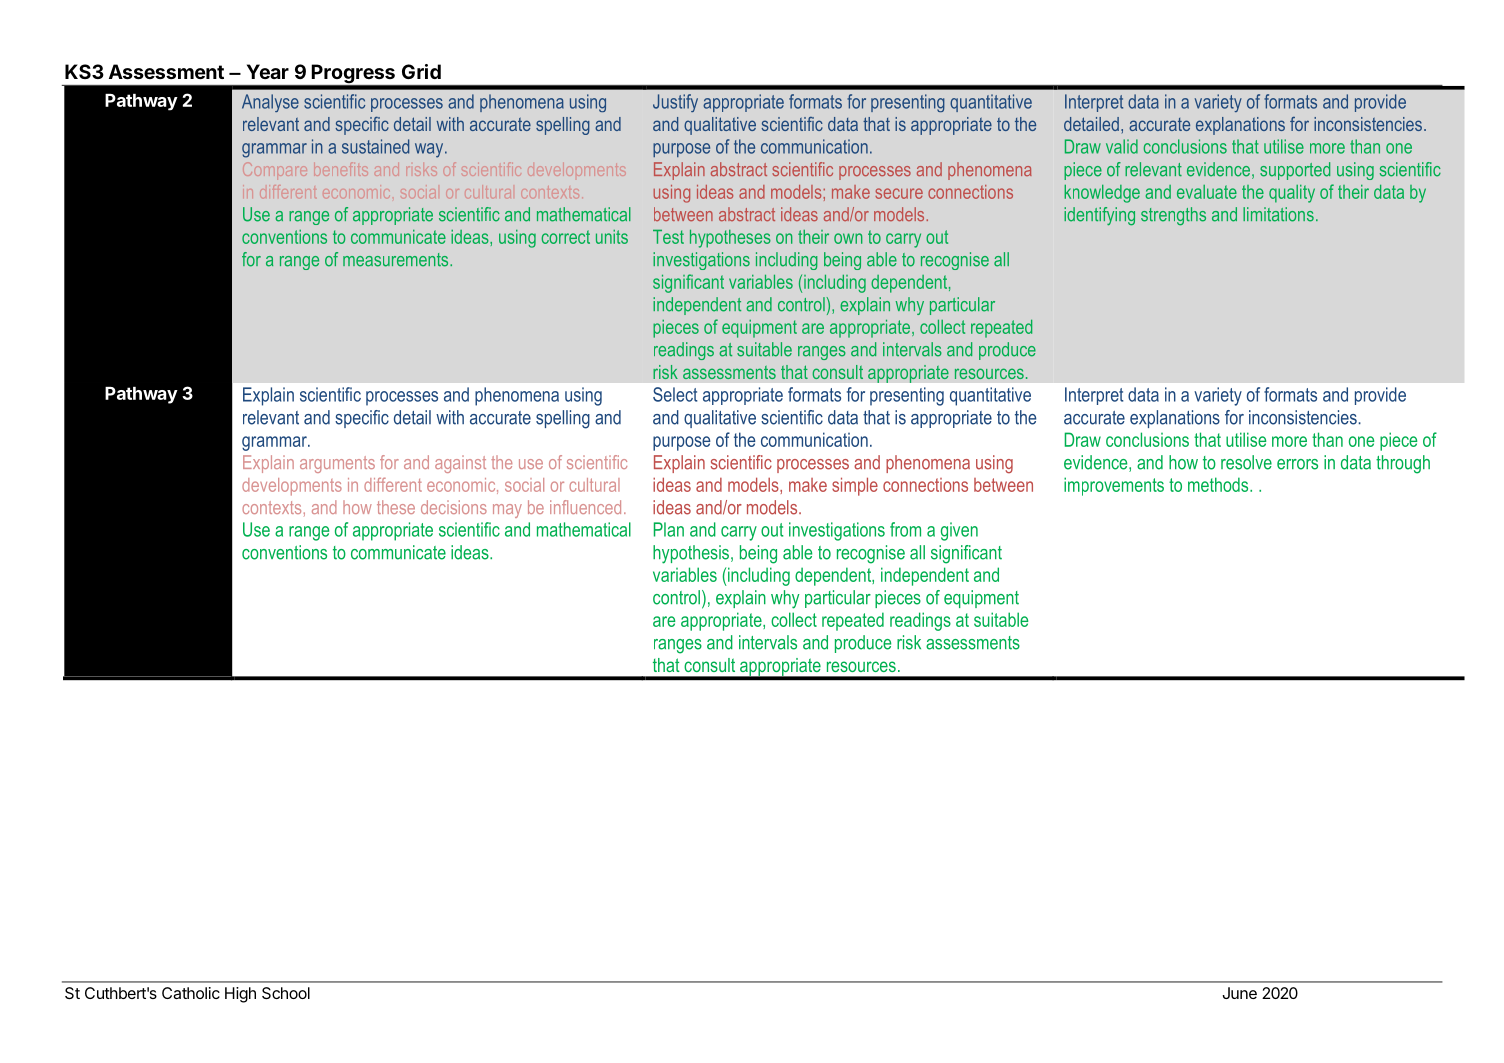  Describe the element at coordinates (337, 464) in the image. I see `arguments` at that location.
